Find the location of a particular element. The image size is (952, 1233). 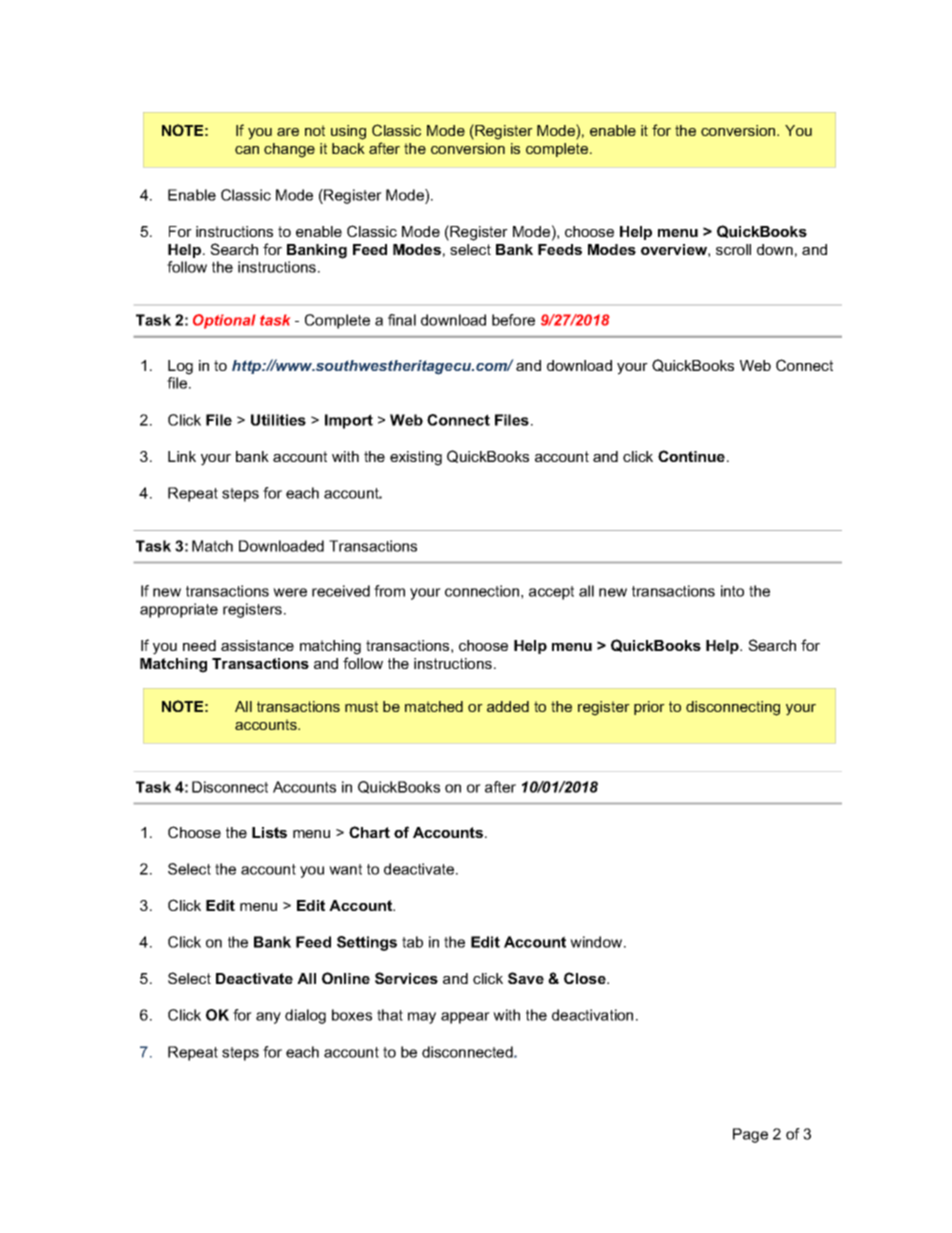

scroll is located at coordinates (733, 249).
